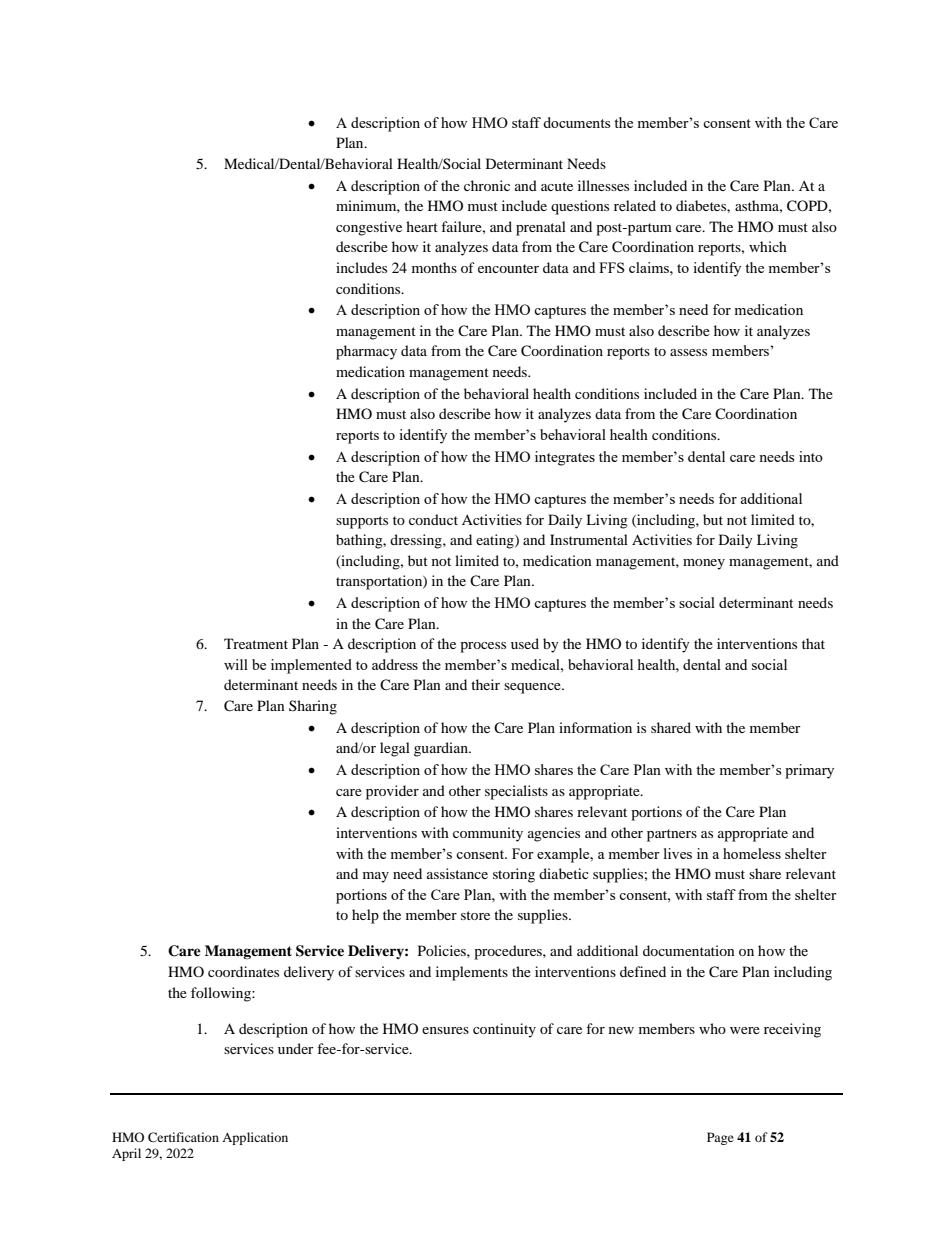 The image size is (952, 1233). What do you see at coordinates (183, 1137) in the document?
I see `Certification` at bounding box center [183, 1137].
